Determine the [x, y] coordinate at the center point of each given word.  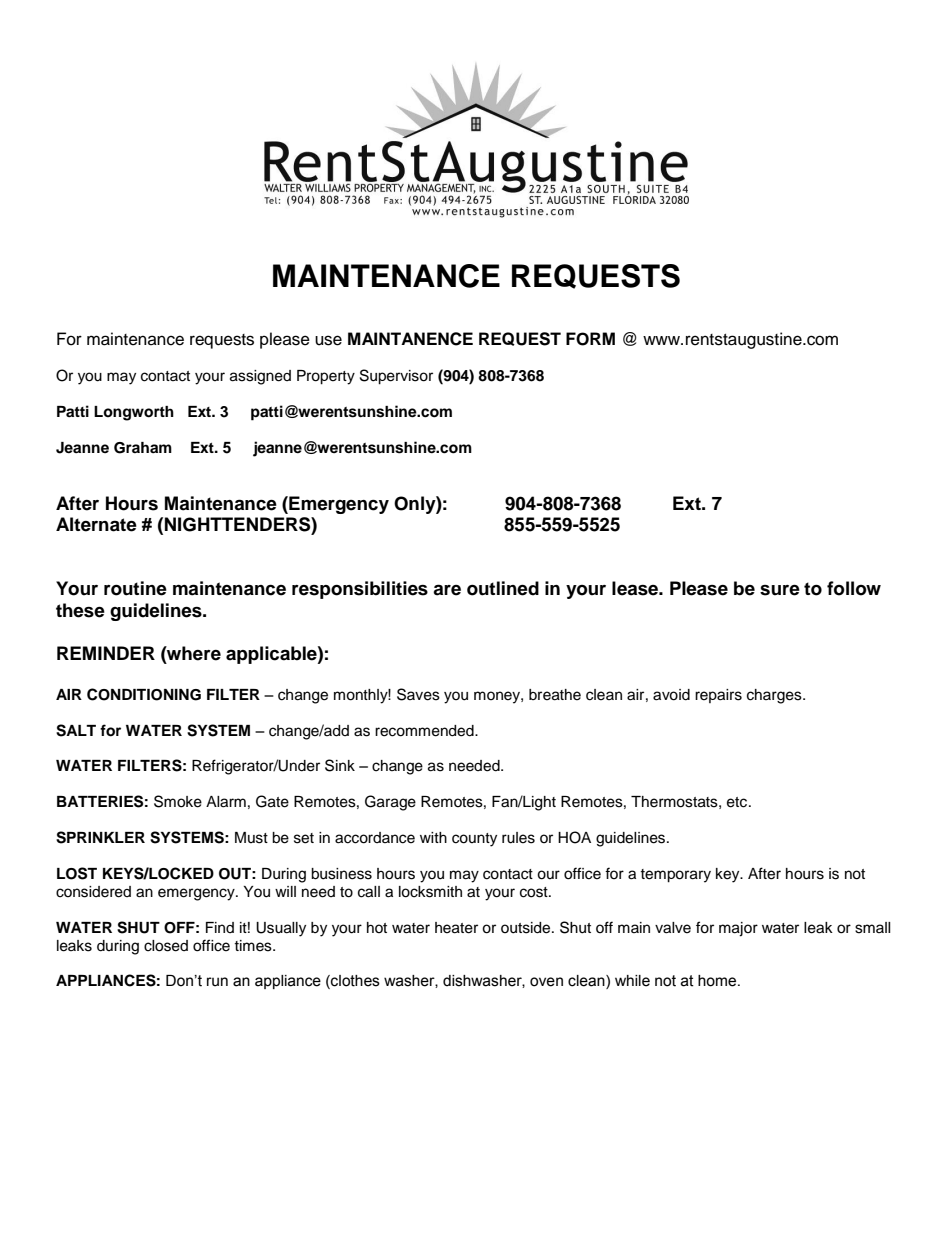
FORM [590, 339]
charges [775, 696]
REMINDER [106, 653]
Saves [418, 694]
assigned [260, 377]
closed [166, 946]
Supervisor [396, 377]
